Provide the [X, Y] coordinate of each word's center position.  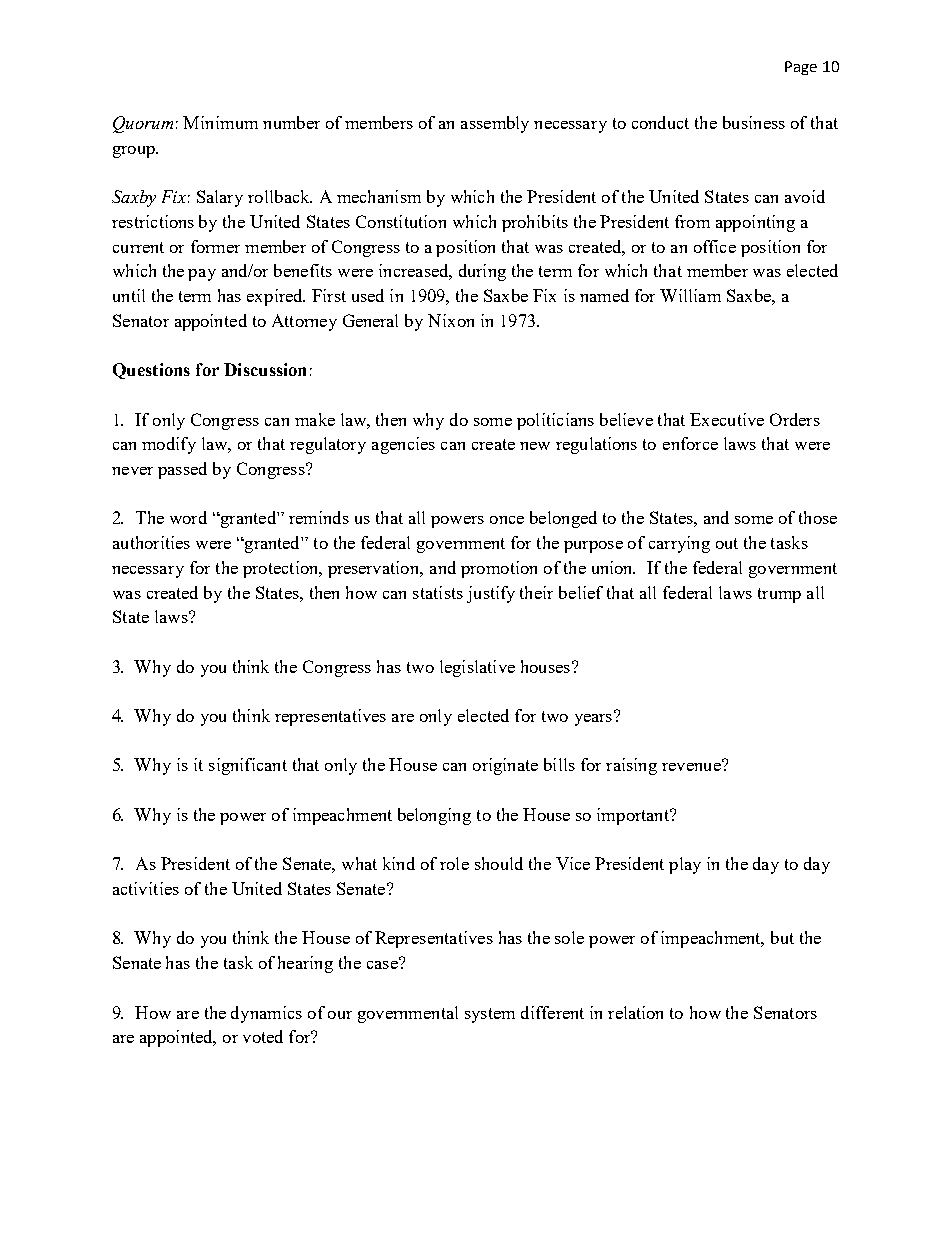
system [490, 1015]
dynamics [266, 1014]
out [727, 543]
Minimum [220, 122]
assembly [495, 124]
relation [635, 1012]
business [754, 122]
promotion [499, 569]
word [188, 517]
